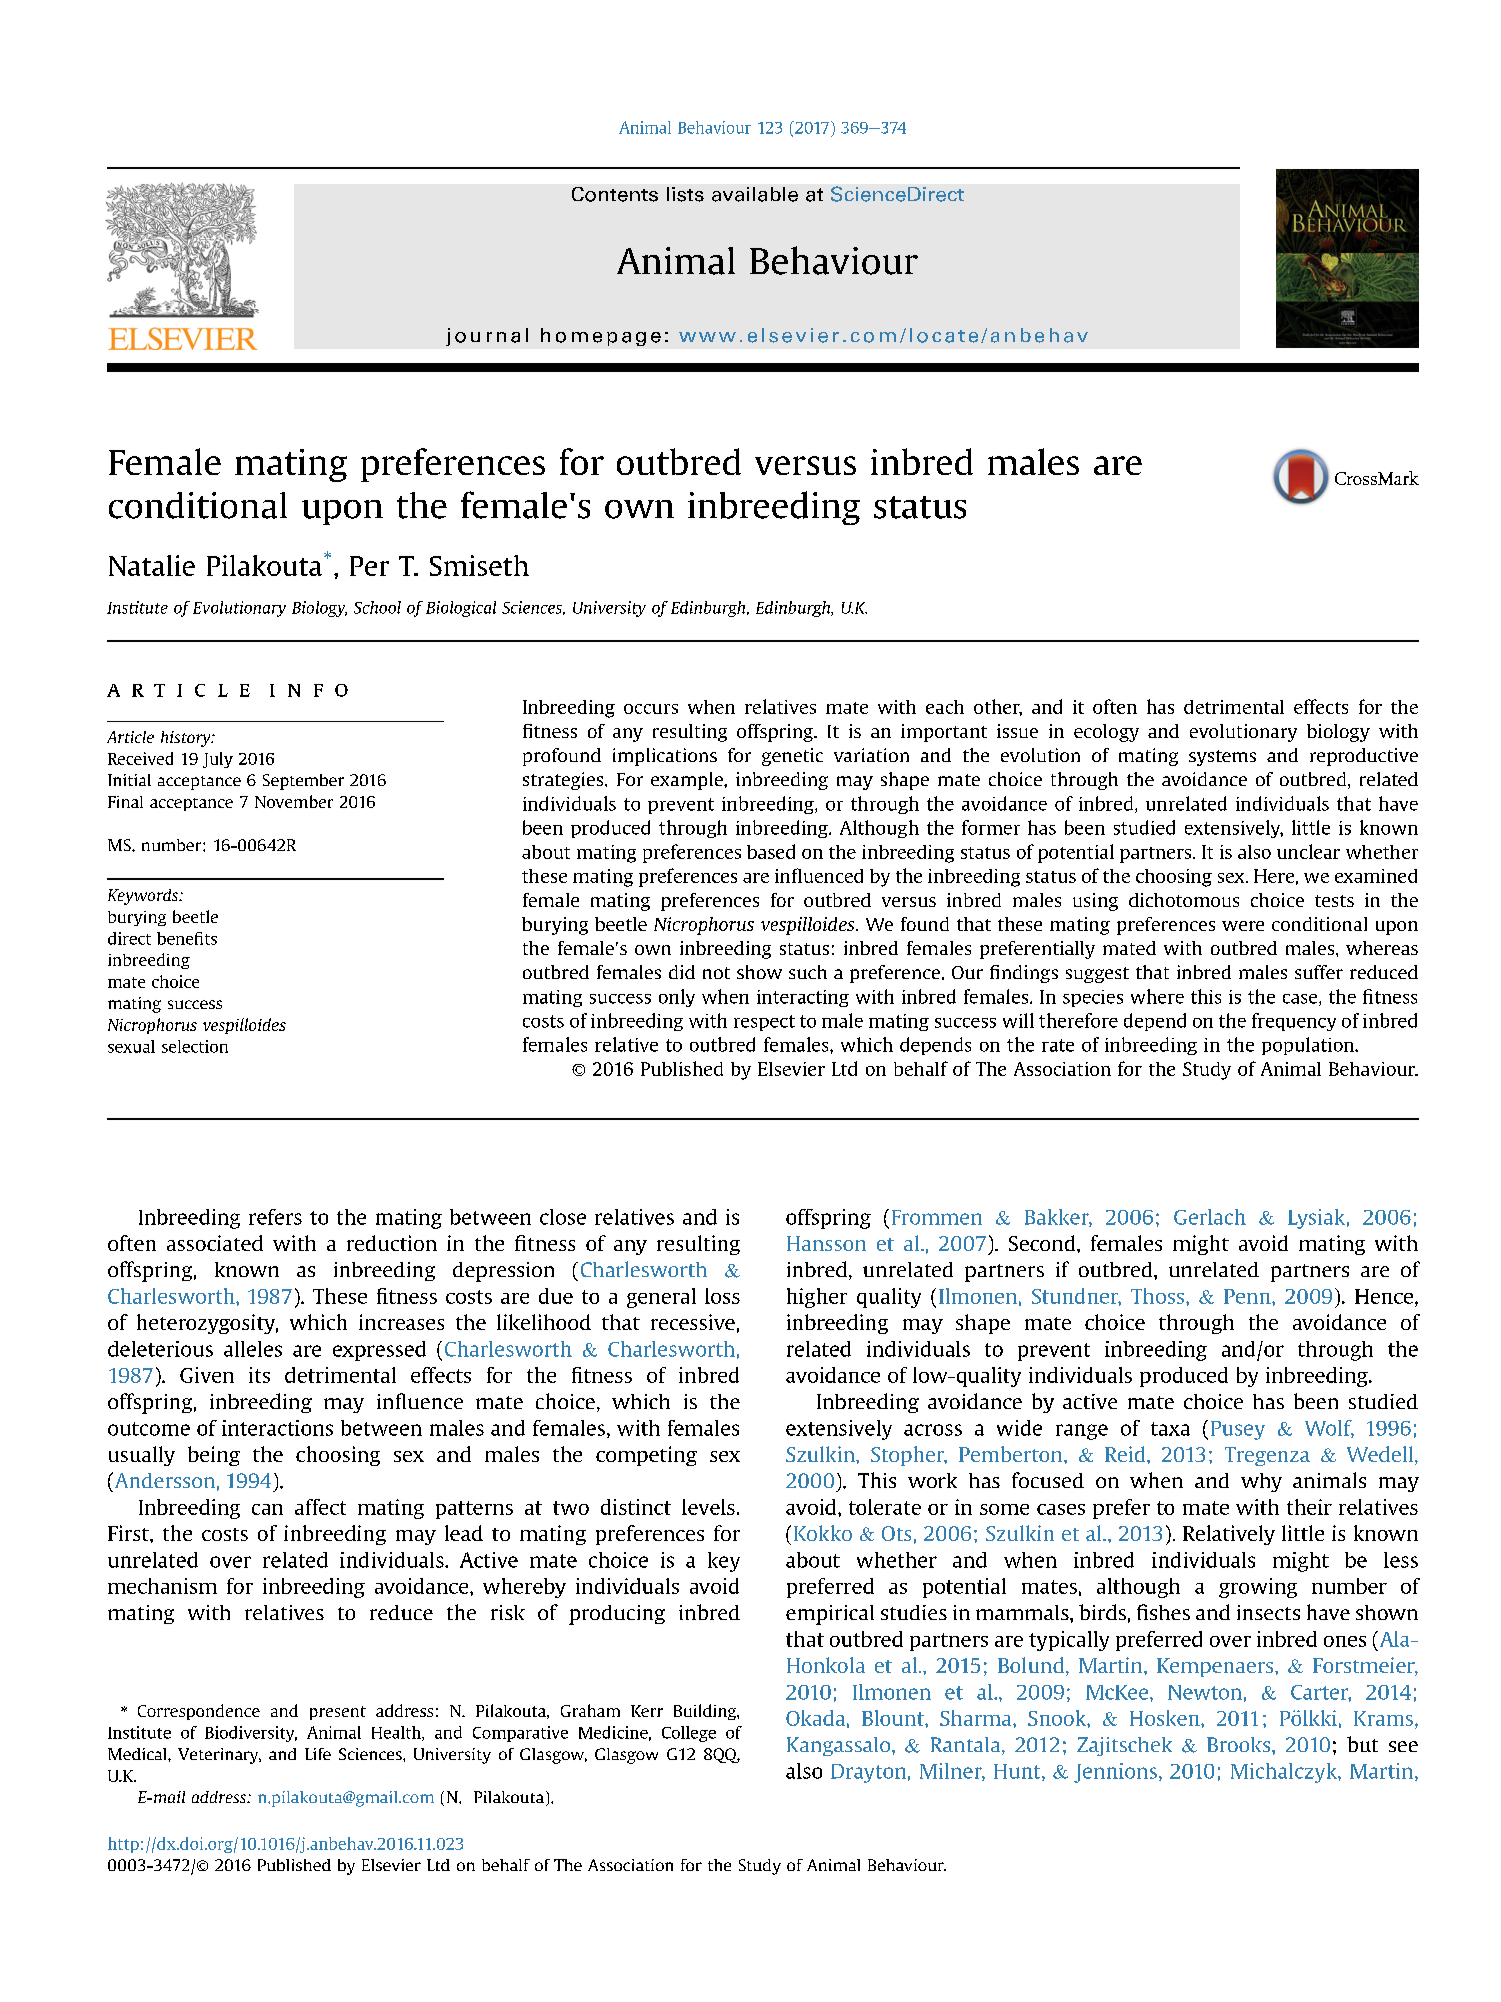 This screenshot has width=1501, height=2002. What do you see at coordinates (487, 337) in the screenshot?
I see `journal` at bounding box center [487, 337].
